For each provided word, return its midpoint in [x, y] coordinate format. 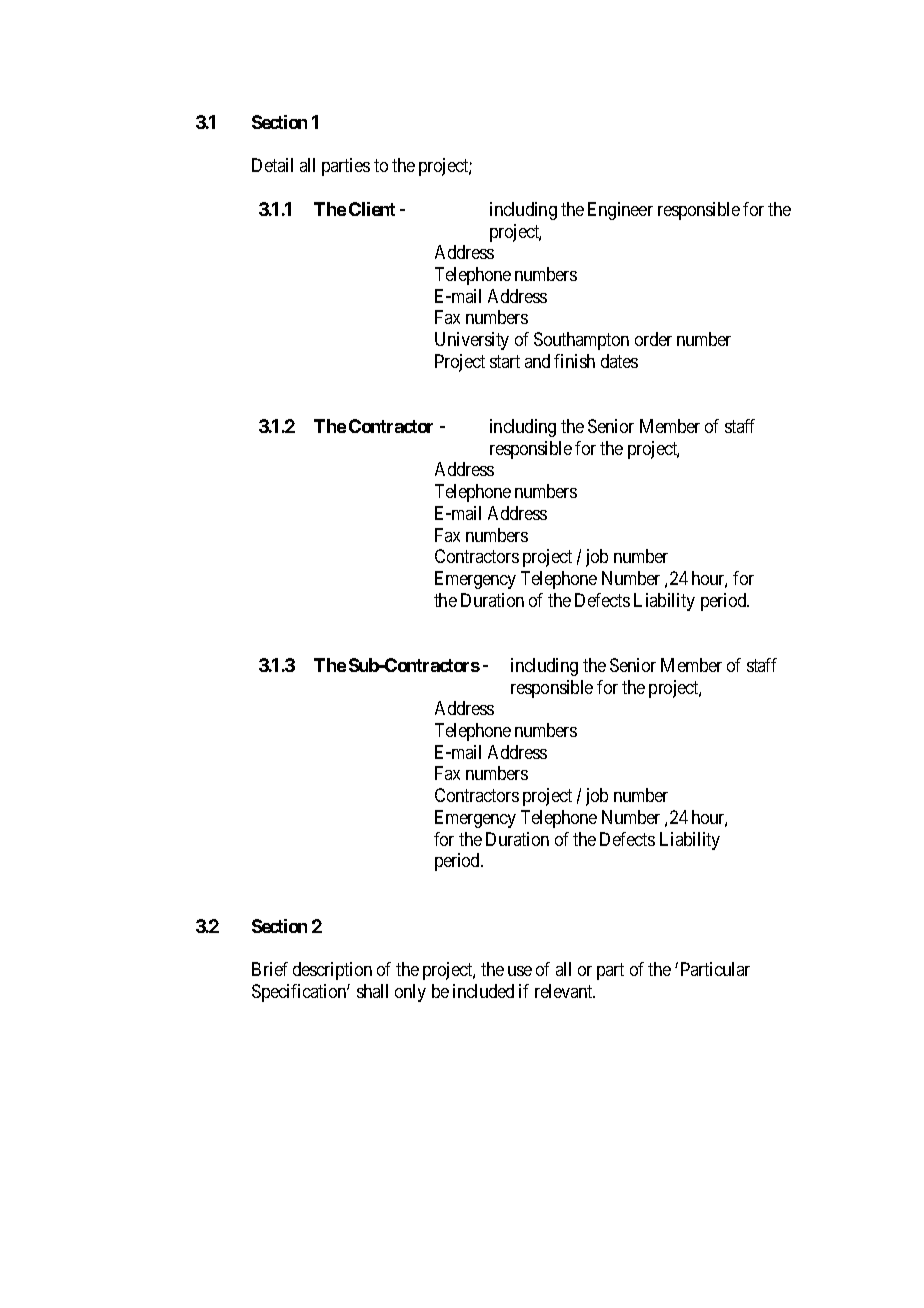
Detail [272, 165]
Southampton [581, 341]
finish [574, 361]
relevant [565, 991]
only [410, 993]
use [520, 971]
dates [619, 361]
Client [372, 209]
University [472, 341]
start [505, 361]
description [332, 971]
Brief [270, 969]
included [483, 991]
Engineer [620, 211]
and [537, 361]
